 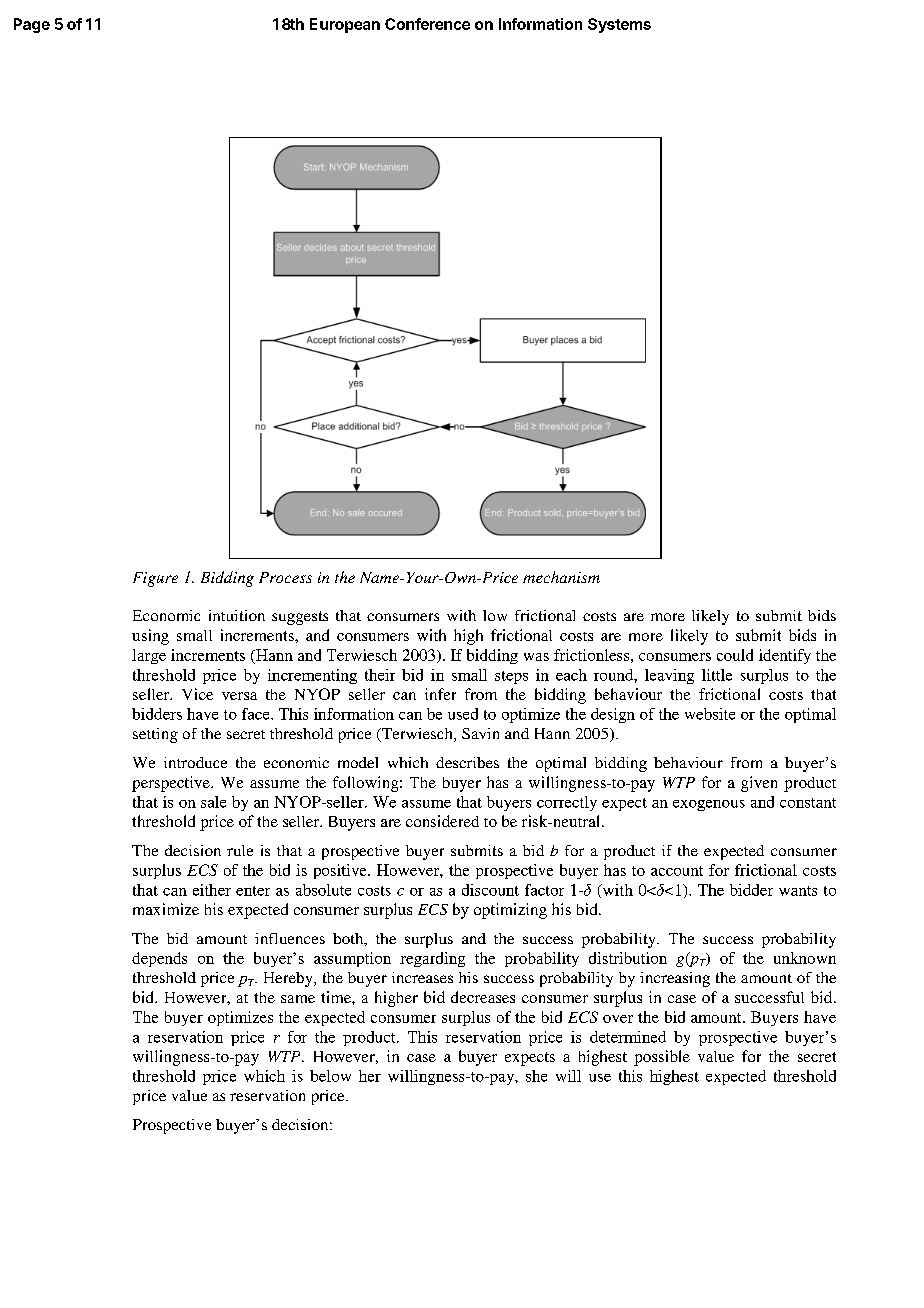 What do you see at coordinates (735, 655) in the screenshot?
I see `could` at bounding box center [735, 655].
